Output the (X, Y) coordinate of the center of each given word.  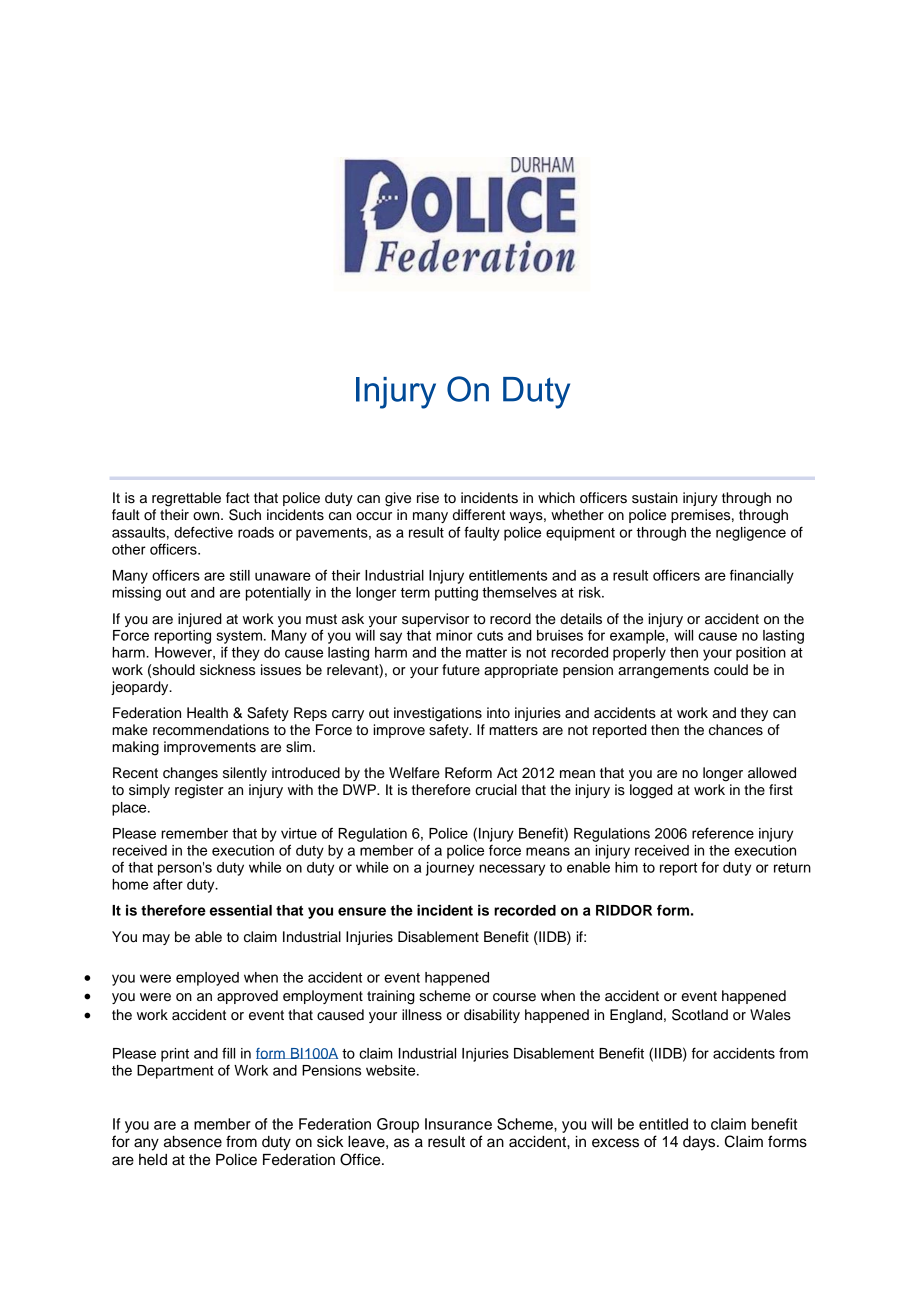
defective (203, 532)
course (514, 997)
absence (193, 1142)
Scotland (700, 1015)
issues (281, 670)
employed (207, 979)
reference (723, 833)
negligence (751, 534)
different (479, 515)
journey (450, 869)
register (199, 791)
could (731, 670)
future (461, 670)
